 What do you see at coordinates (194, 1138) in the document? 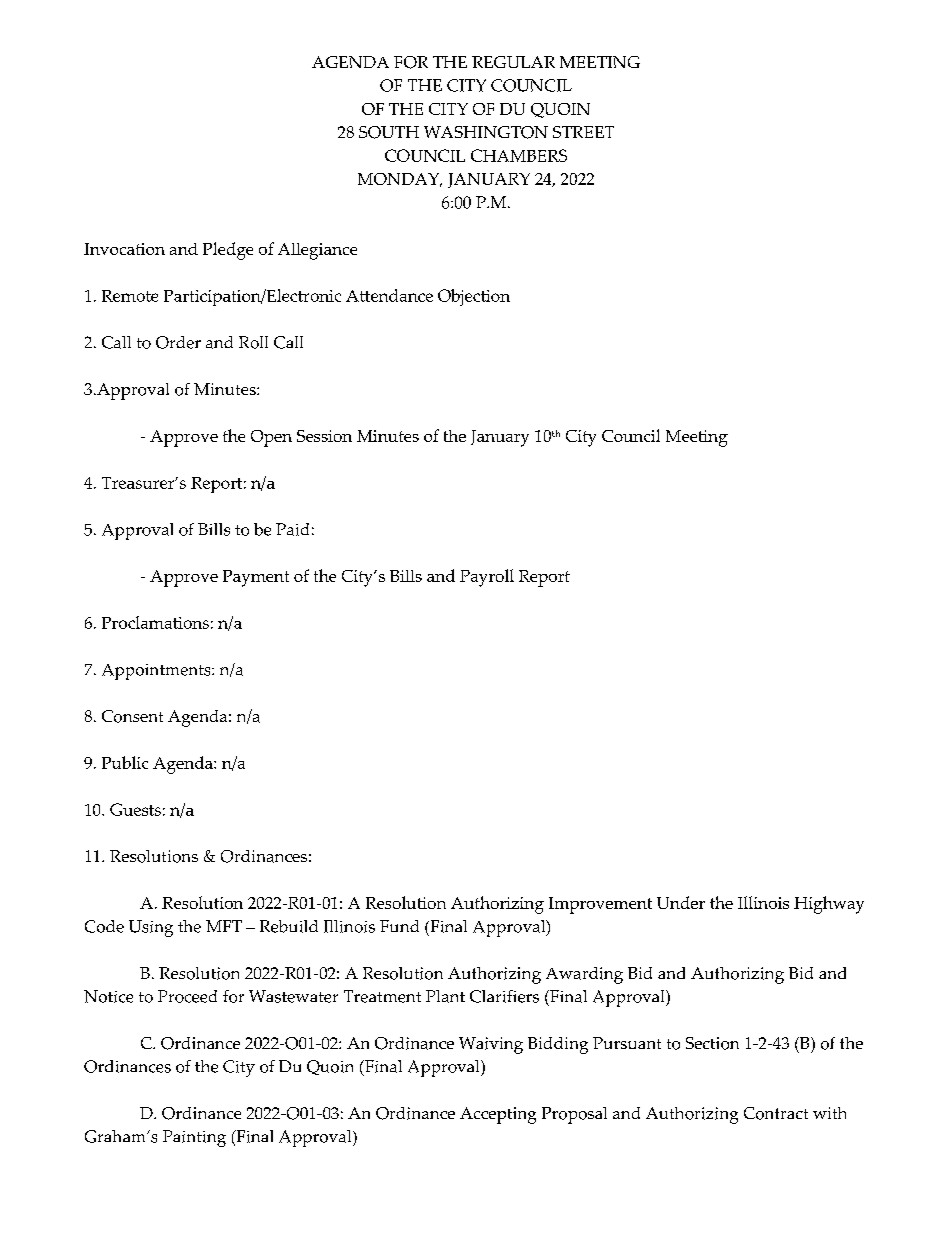
I see `Painting` at bounding box center [194, 1138].
